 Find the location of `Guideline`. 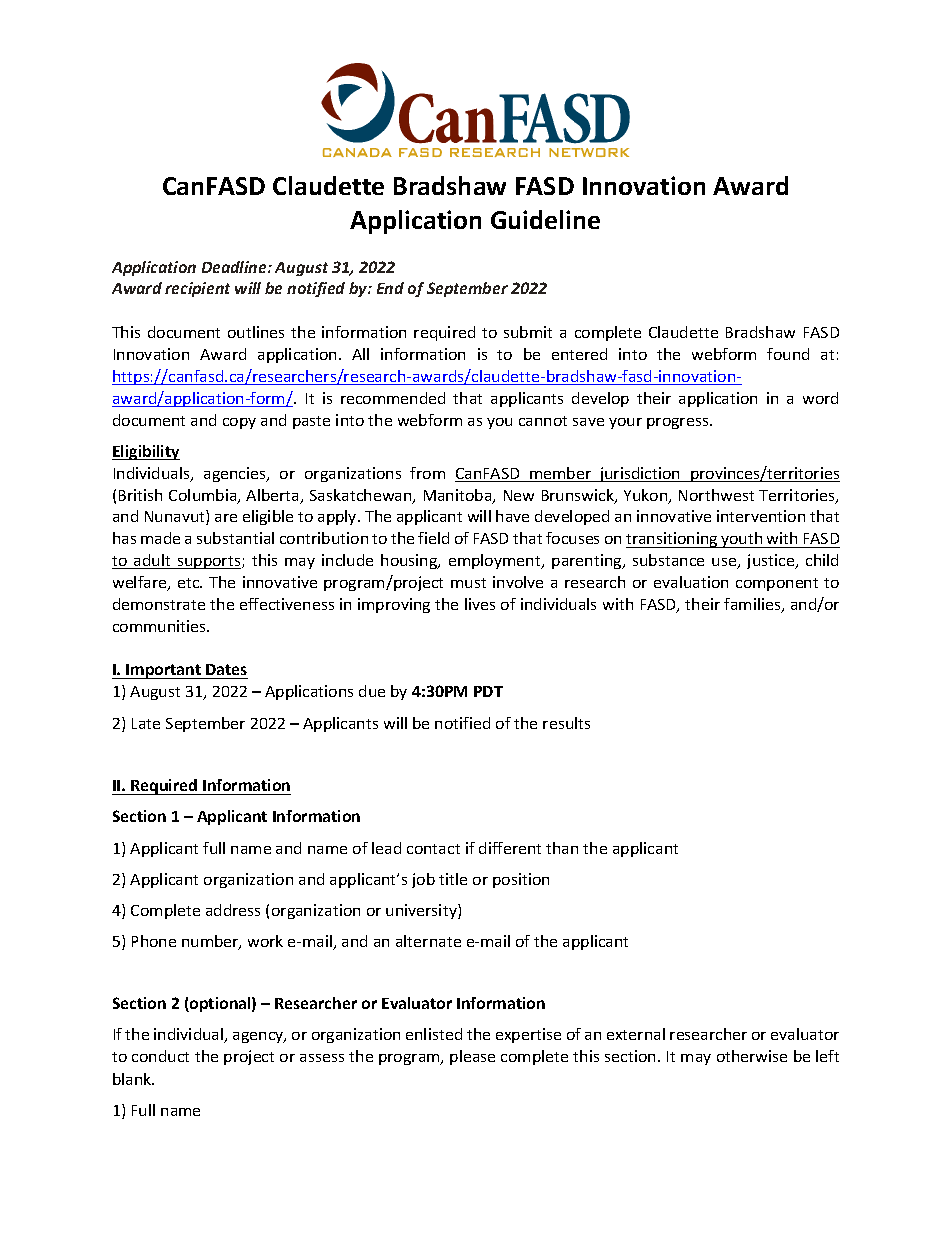

Guideline is located at coordinates (545, 219).
